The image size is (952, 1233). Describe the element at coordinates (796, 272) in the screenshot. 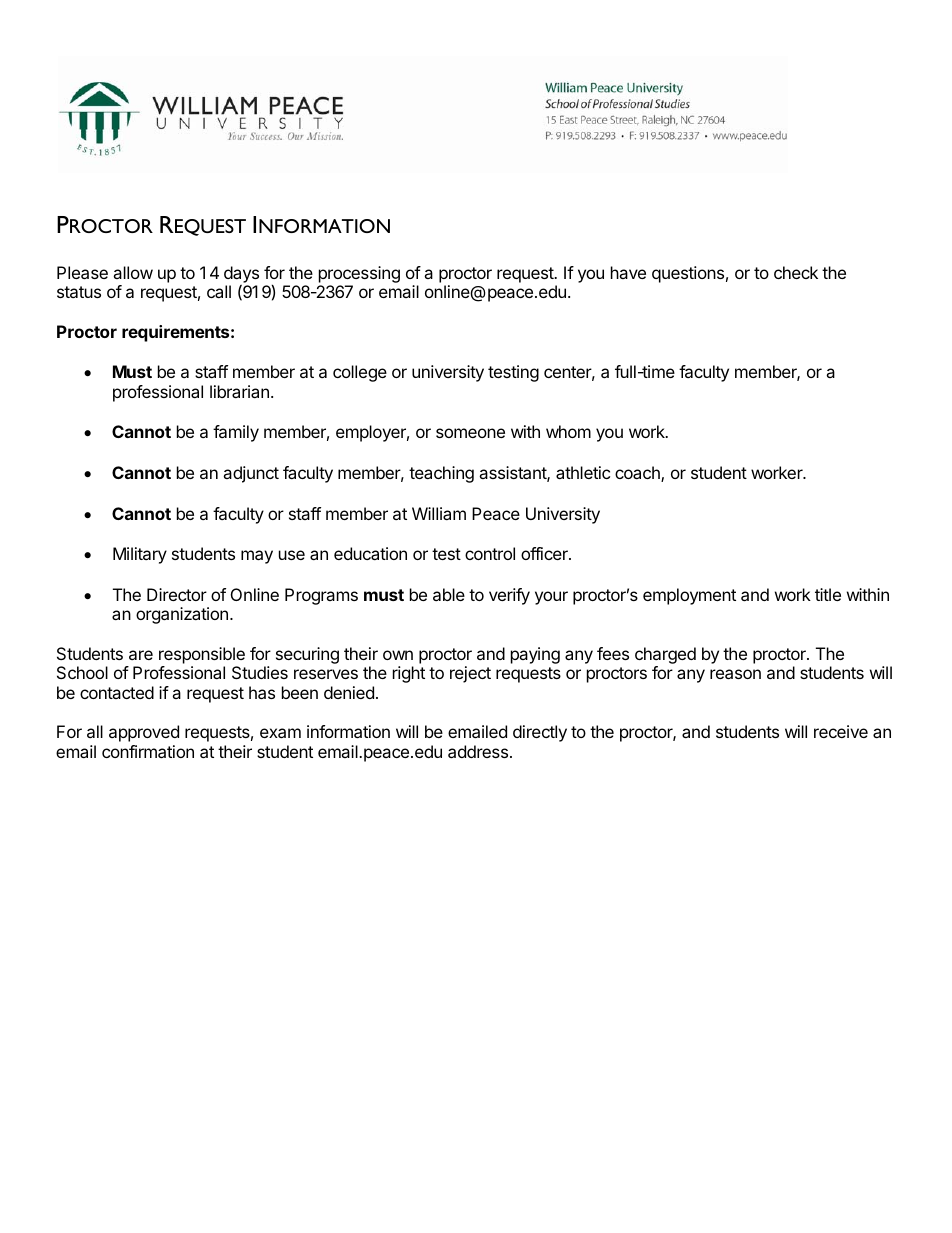

I see `check` at that location.
